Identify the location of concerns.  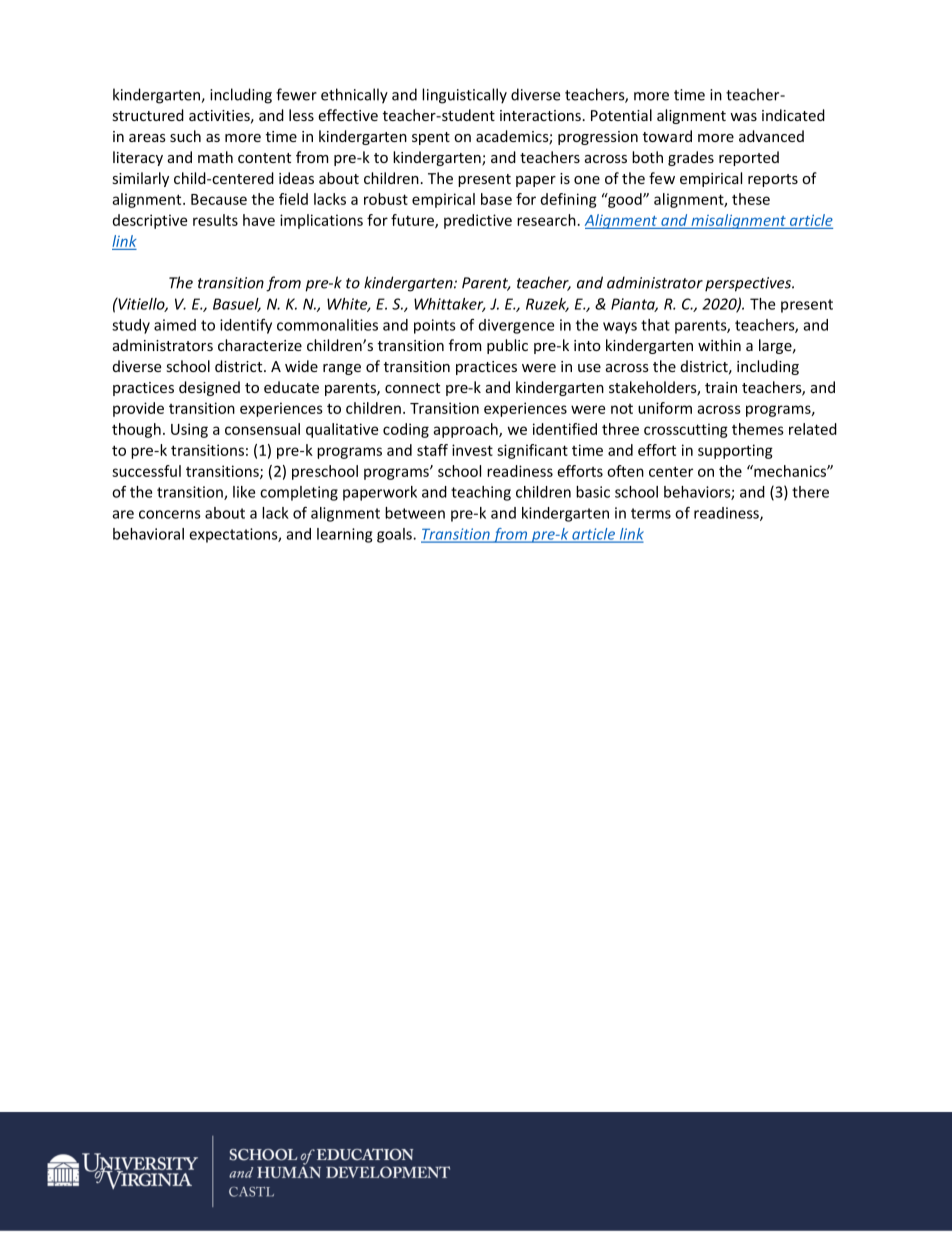
(170, 514).
